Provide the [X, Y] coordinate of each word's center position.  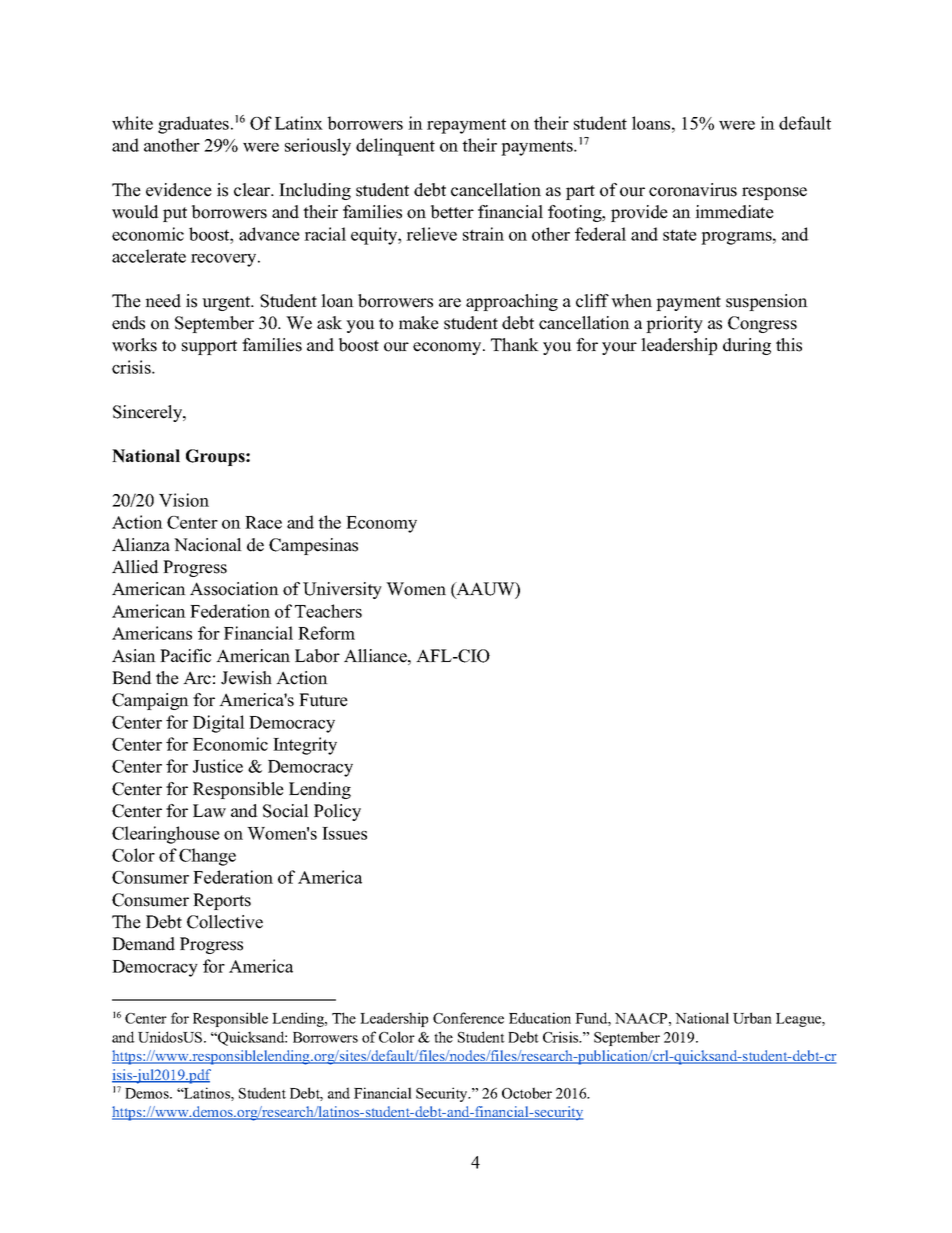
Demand [143, 944]
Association [234, 589]
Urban [752, 1018]
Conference [468, 1018]
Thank [515, 344]
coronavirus [693, 190]
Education [540, 1018]
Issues [344, 833]
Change [207, 857]
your [619, 348]
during [747, 346]
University [342, 590]
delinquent [395, 147]
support [209, 347]
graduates [193, 125]
